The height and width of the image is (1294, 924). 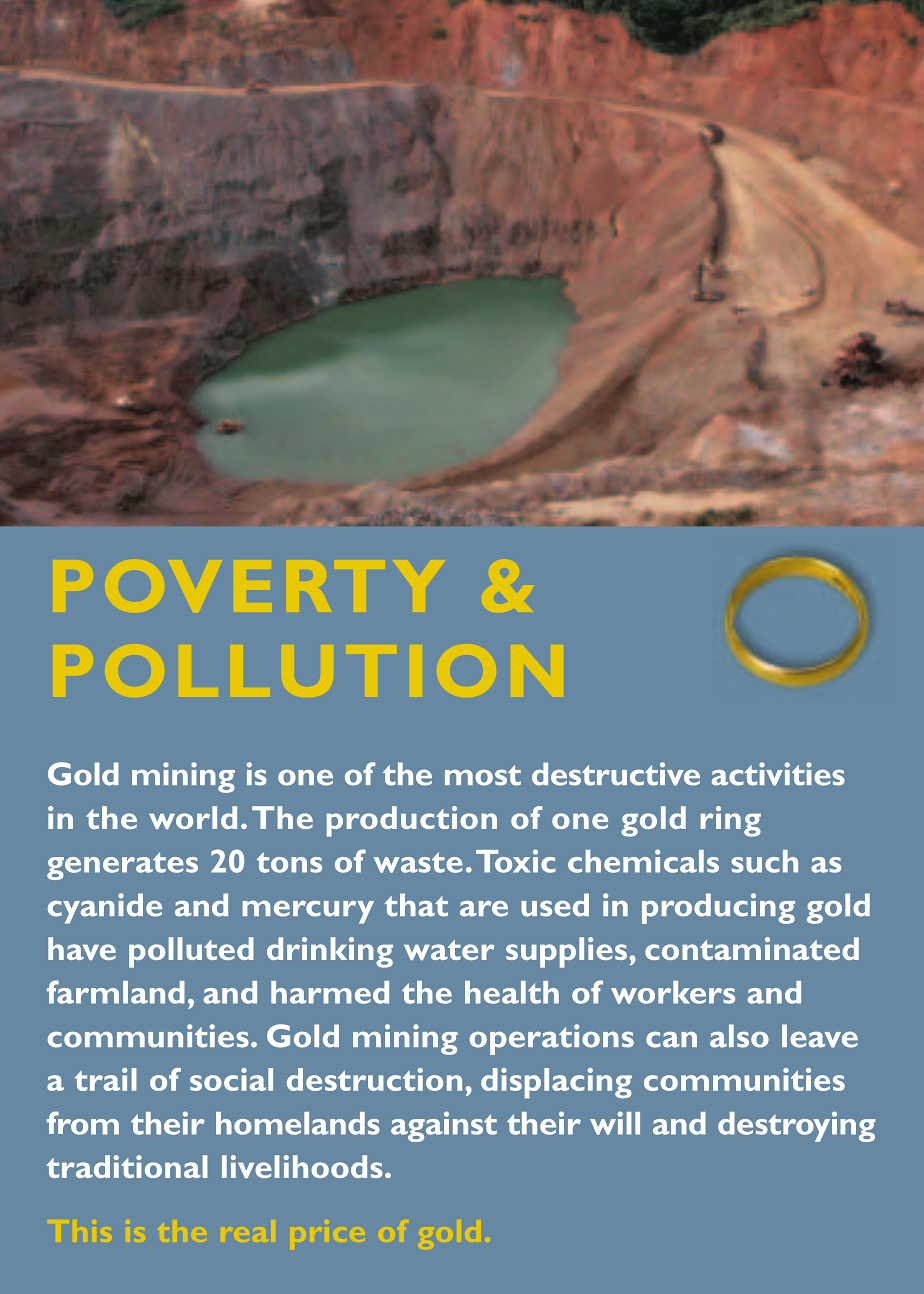 I want to click on against, so click(x=444, y=1126).
